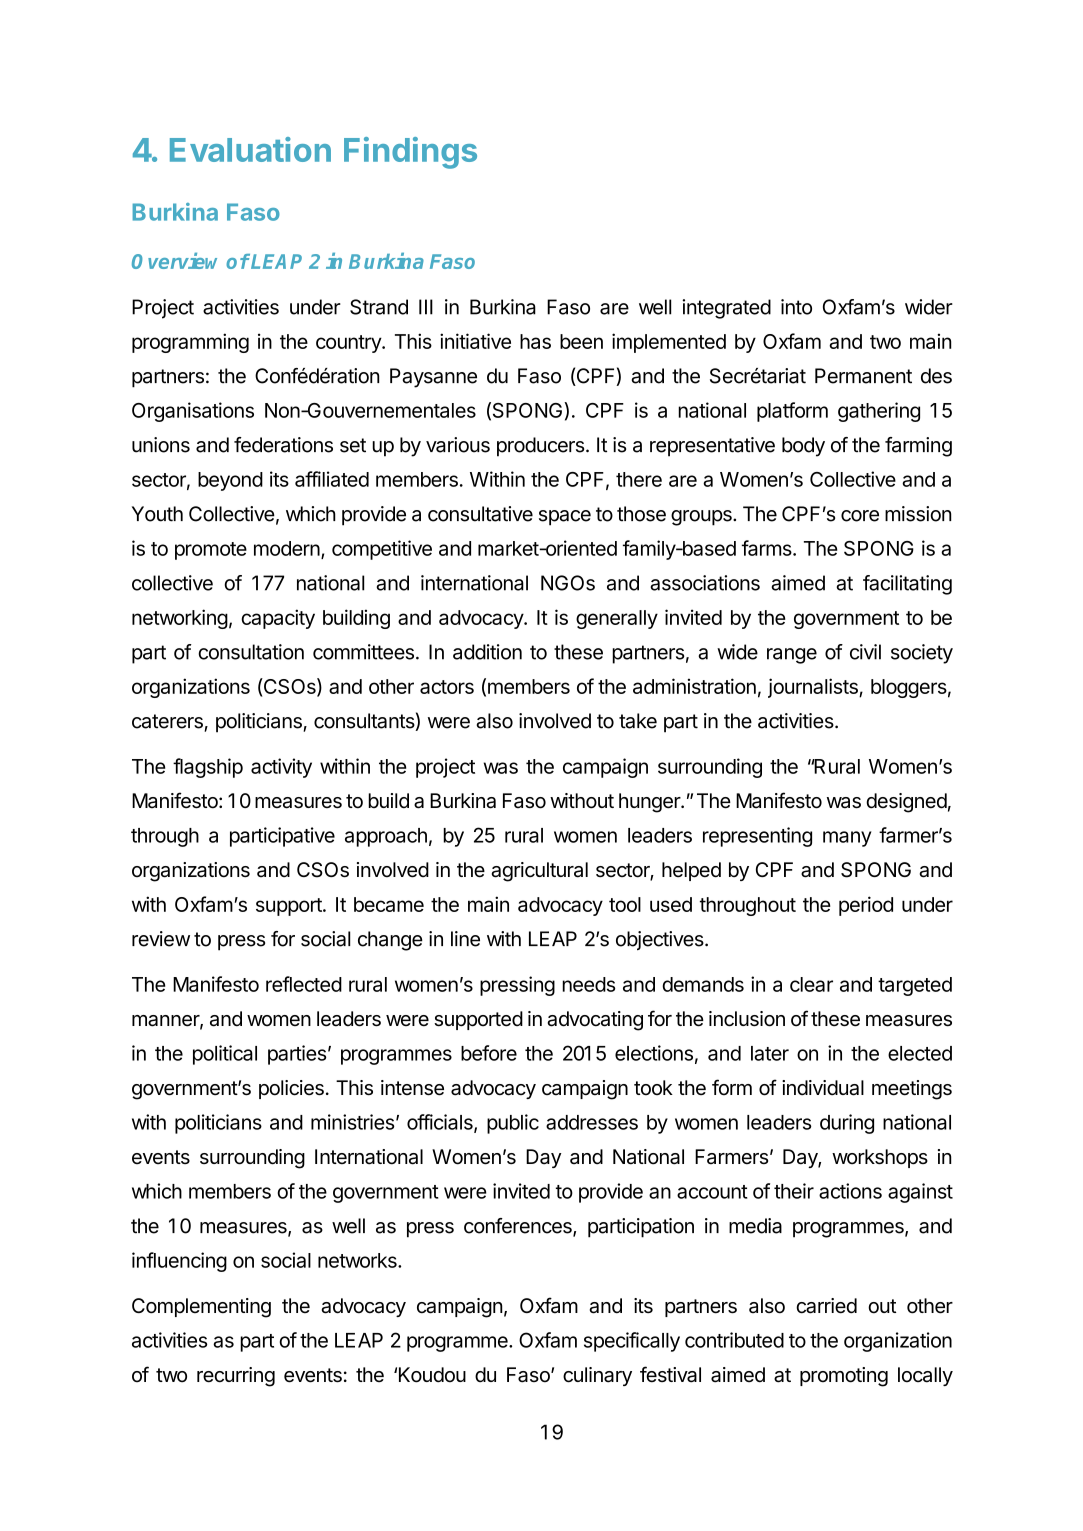 This page has width=1083, height=1531. Describe the element at coordinates (796, 307) in the page. I see `into` at that location.
